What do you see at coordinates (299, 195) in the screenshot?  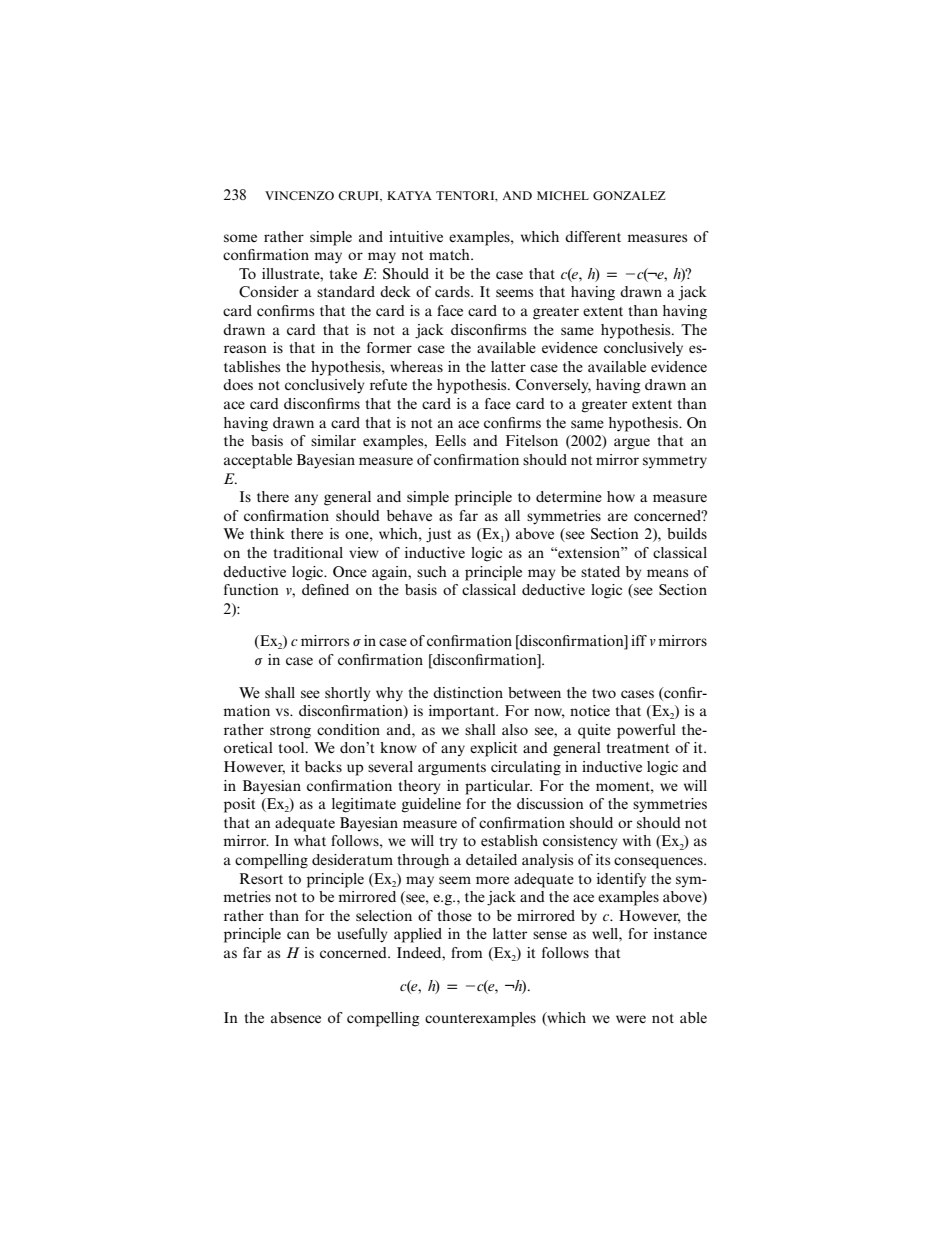 I see `VINCENZO` at bounding box center [299, 195].
